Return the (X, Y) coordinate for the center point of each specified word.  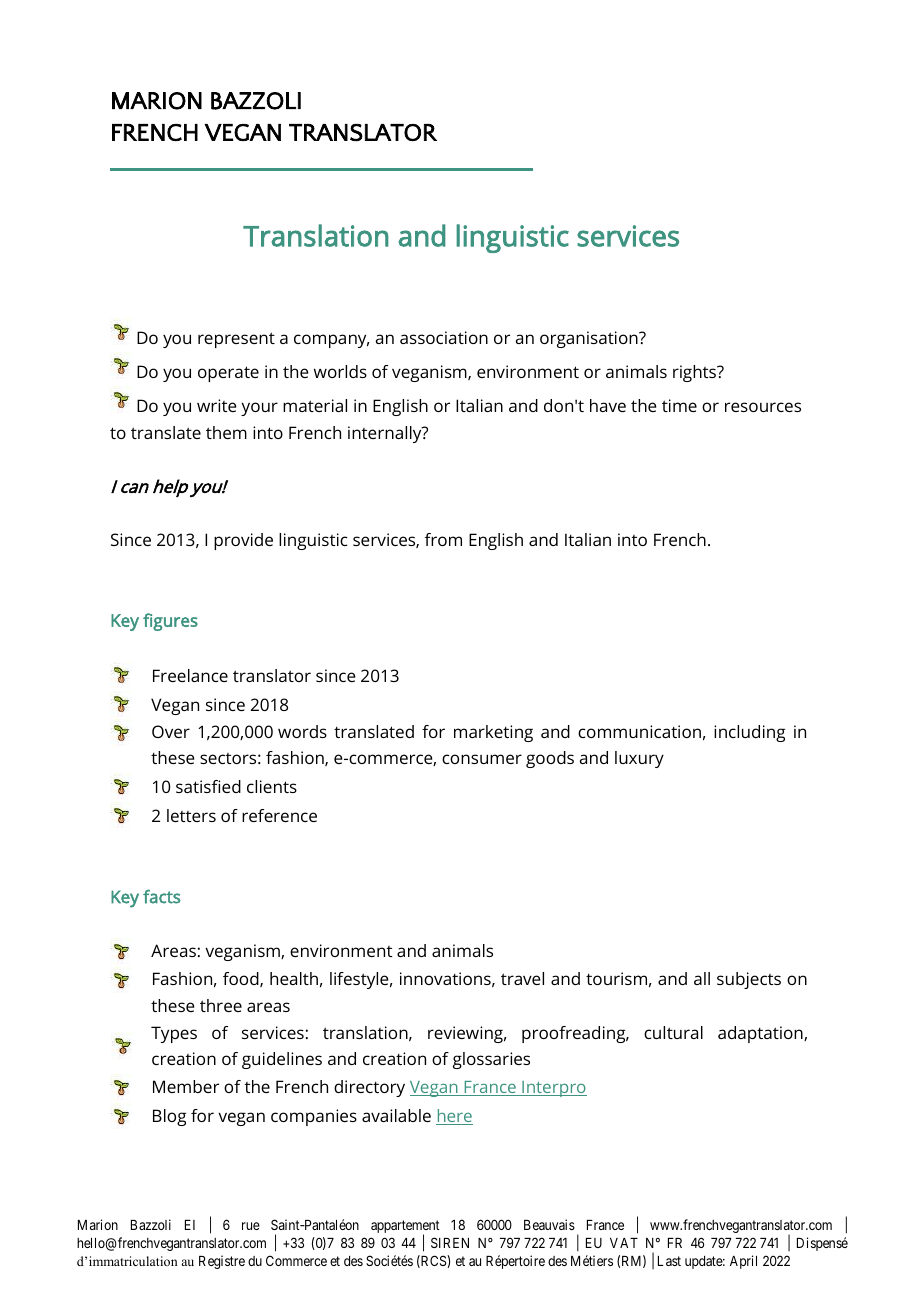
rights (696, 373)
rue (251, 1226)
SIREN (450, 1242)
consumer (482, 759)
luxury (639, 759)
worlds (340, 371)
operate (228, 374)
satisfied (208, 786)
